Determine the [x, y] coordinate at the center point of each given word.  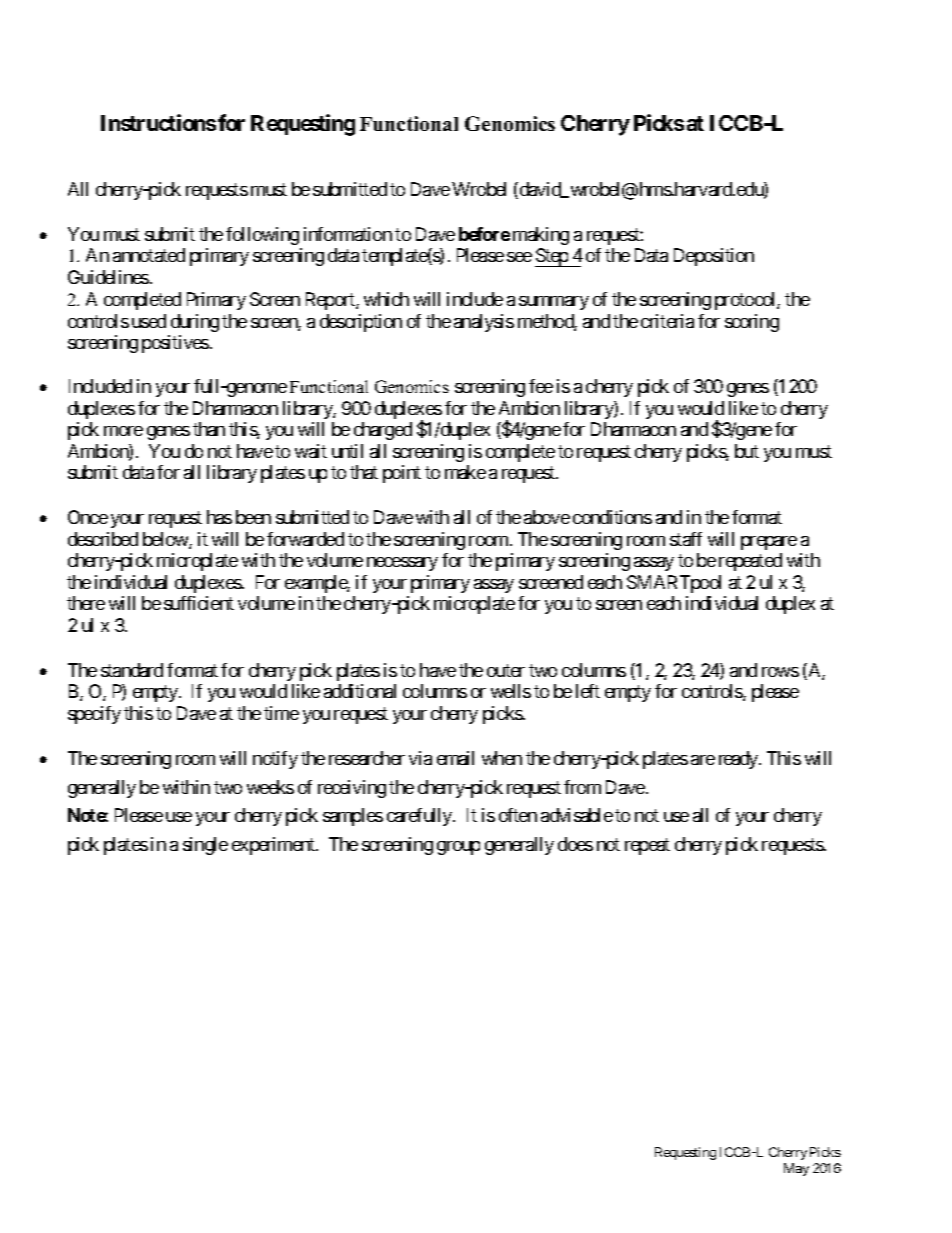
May [796, 1169]
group [458, 848]
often [518, 815]
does [575, 844]
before [484, 234]
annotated [149, 255]
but [747, 451]
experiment [274, 846]
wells [511, 691]
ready [739, 760]
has [219, 517]
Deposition [714, 257]
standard [132, 670]
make [465, 472]
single [205, 846]
